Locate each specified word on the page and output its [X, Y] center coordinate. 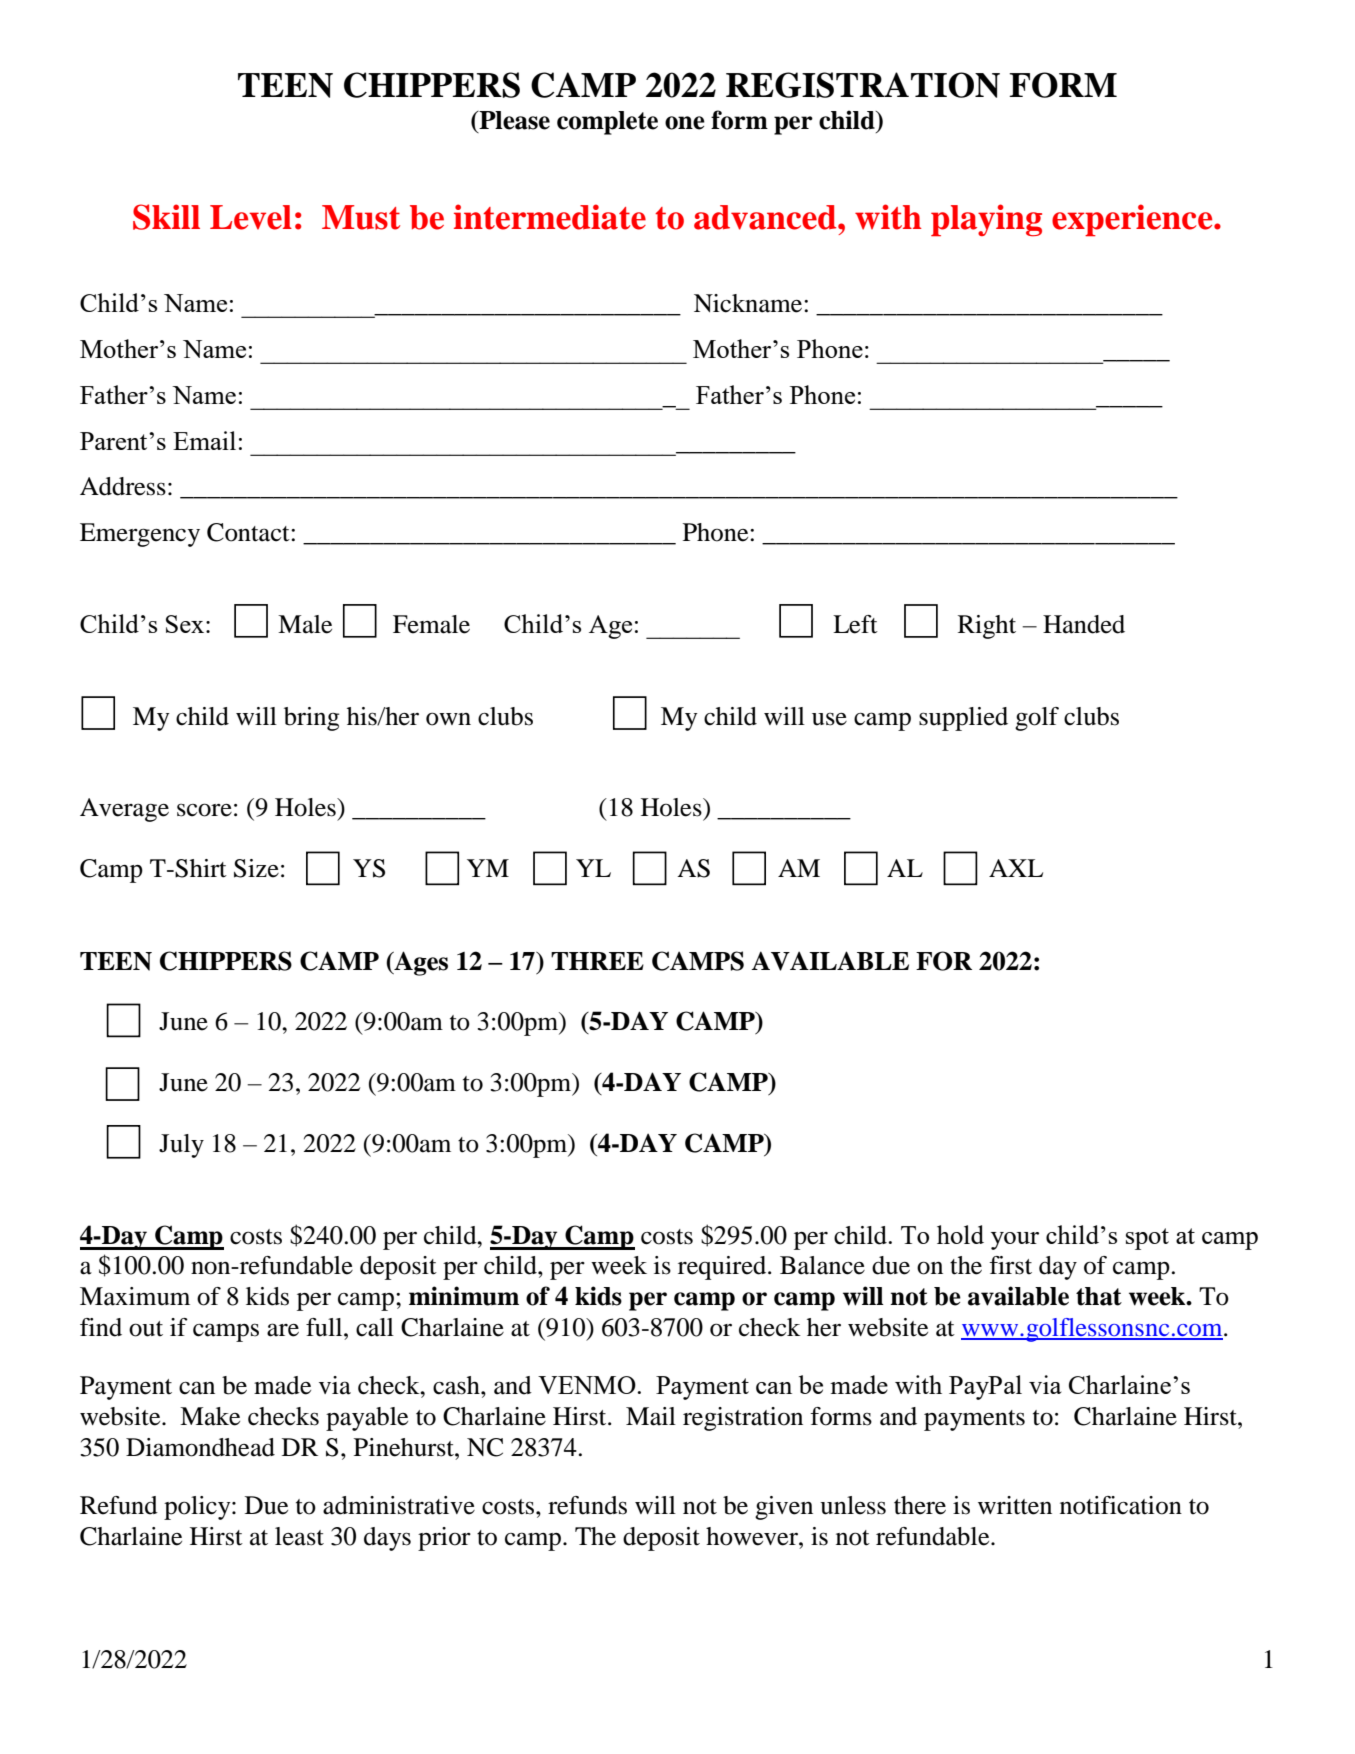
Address [123, 486]
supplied [963, 719]
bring [311, 719]
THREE [597, 961]
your [1015, 1241]
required [723, 1268]
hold [960, 1234]
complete [607, 123]
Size [256, 868]
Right [987, 627]
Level [251, 217]
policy [198, 1508]
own [448, 719]
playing [986, 220]
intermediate [550, 217]
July [181, 1146]
